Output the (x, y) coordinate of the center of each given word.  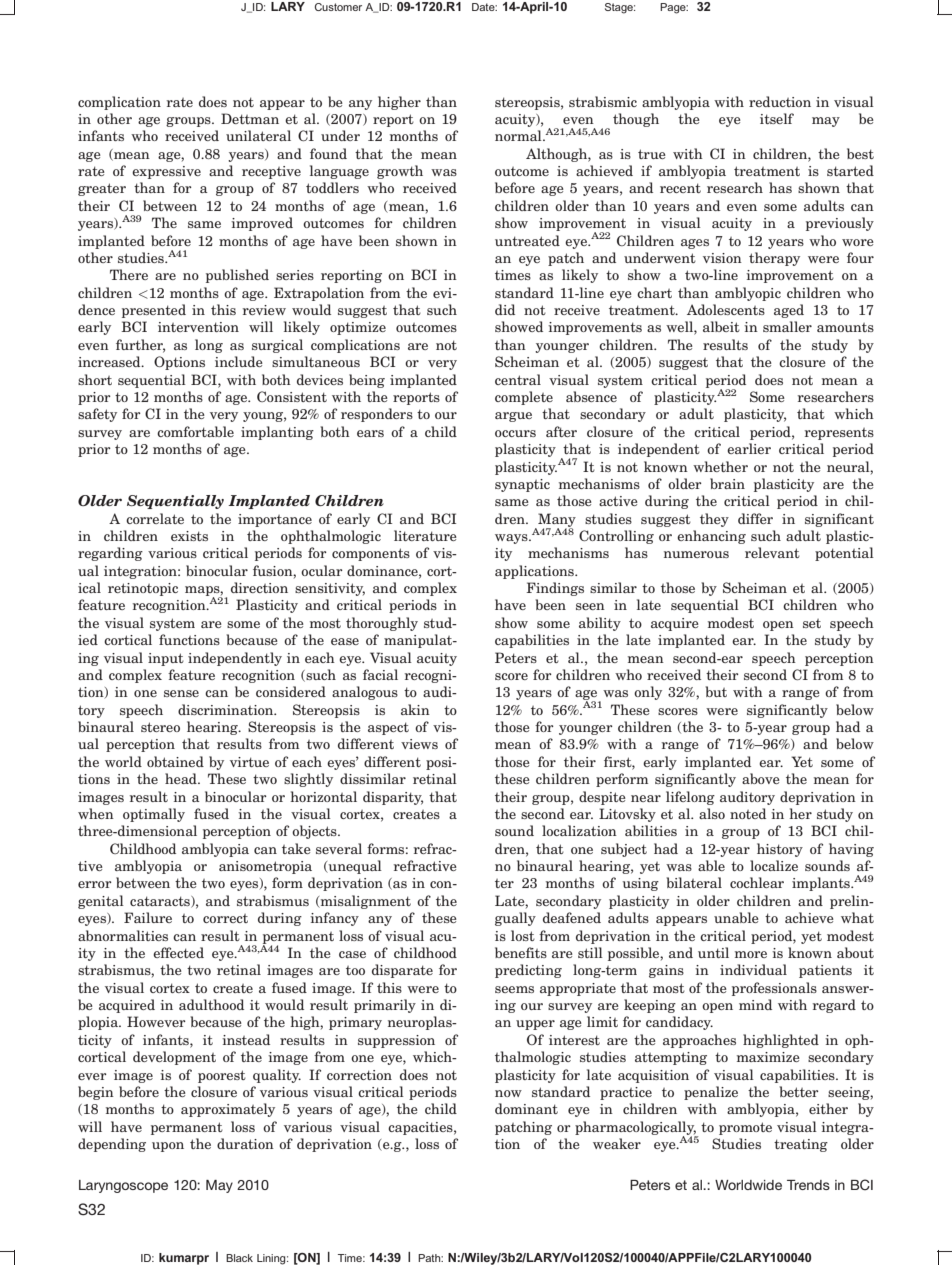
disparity (393, 798)
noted (748, 813)
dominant (526, 1108)
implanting (277, 433)
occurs (515, 433)
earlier (749, 448)
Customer (338, 7)
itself (777, 118)
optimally (154, 815)
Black (239, 1258)
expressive (166, 172)
